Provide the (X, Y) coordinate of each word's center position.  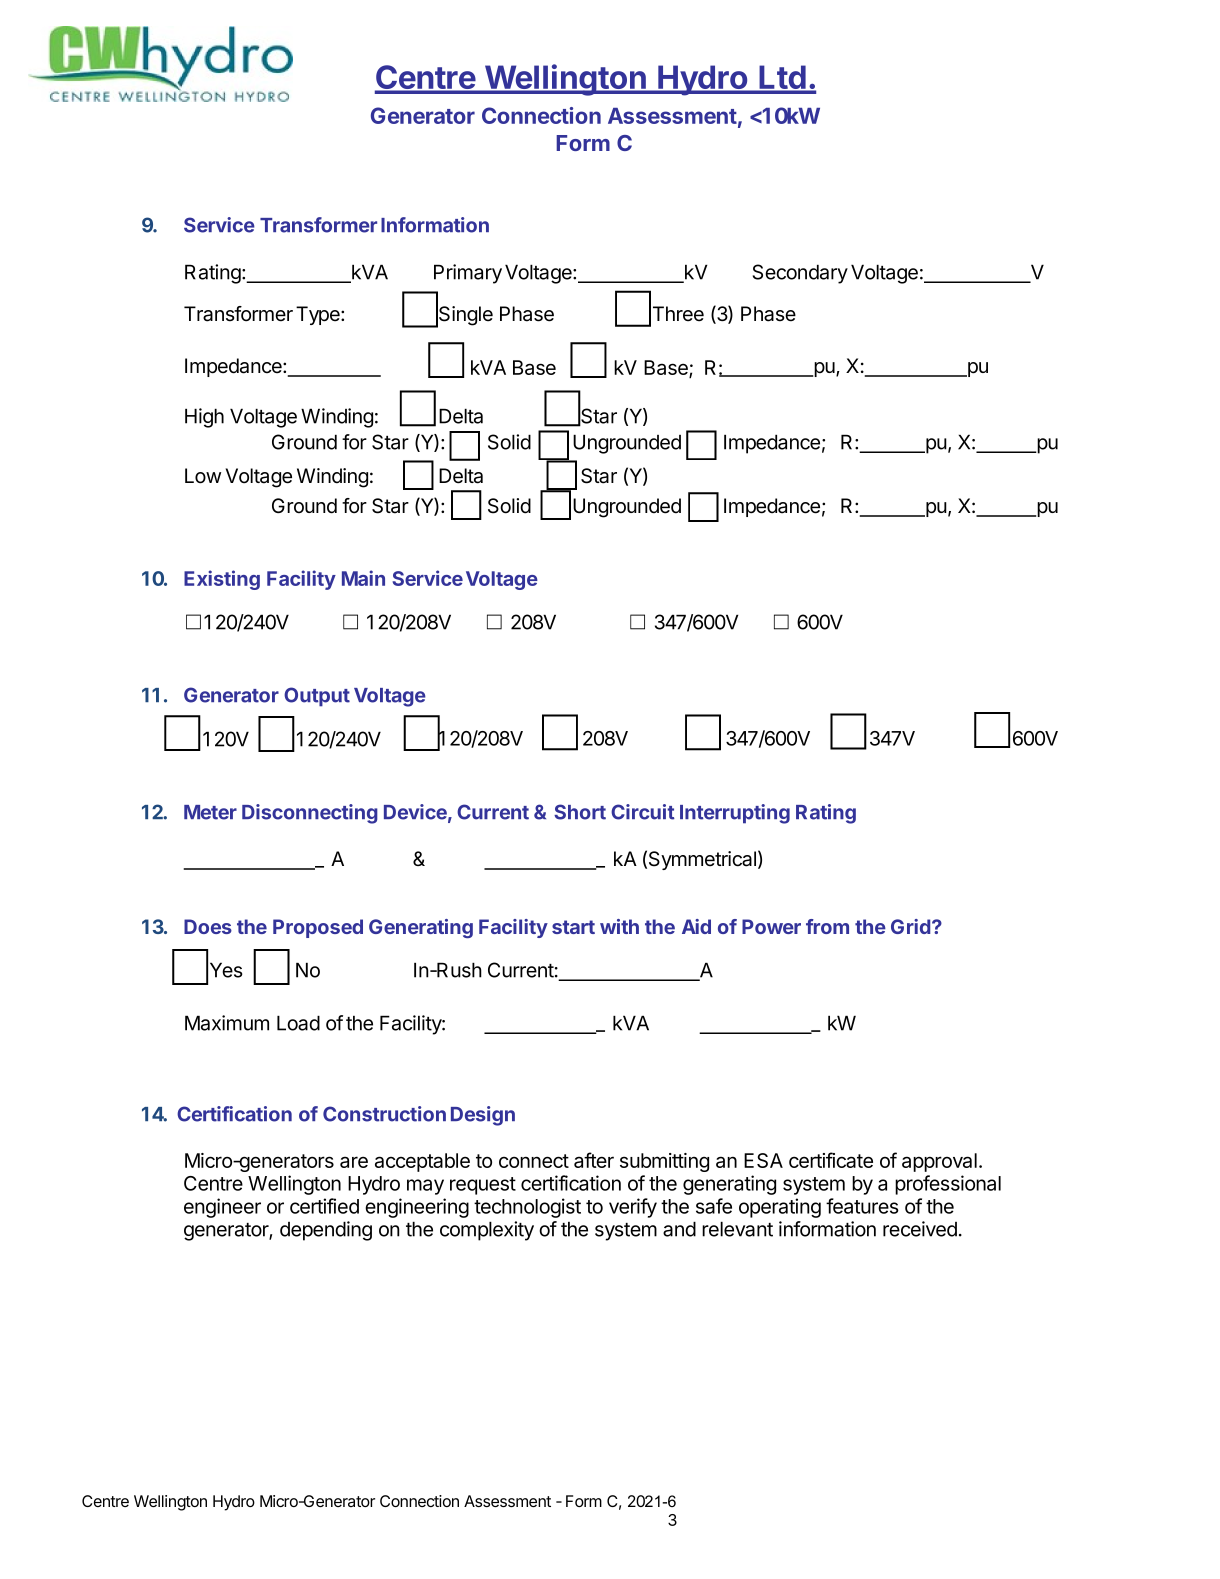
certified (324, 1206)
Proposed (318, 928)
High (204, 418)
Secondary (800, 274)
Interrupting (735, 814)
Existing (222, 580)
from (827, 926)
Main (363, 578)
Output (317, 697)
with (619, 926)
